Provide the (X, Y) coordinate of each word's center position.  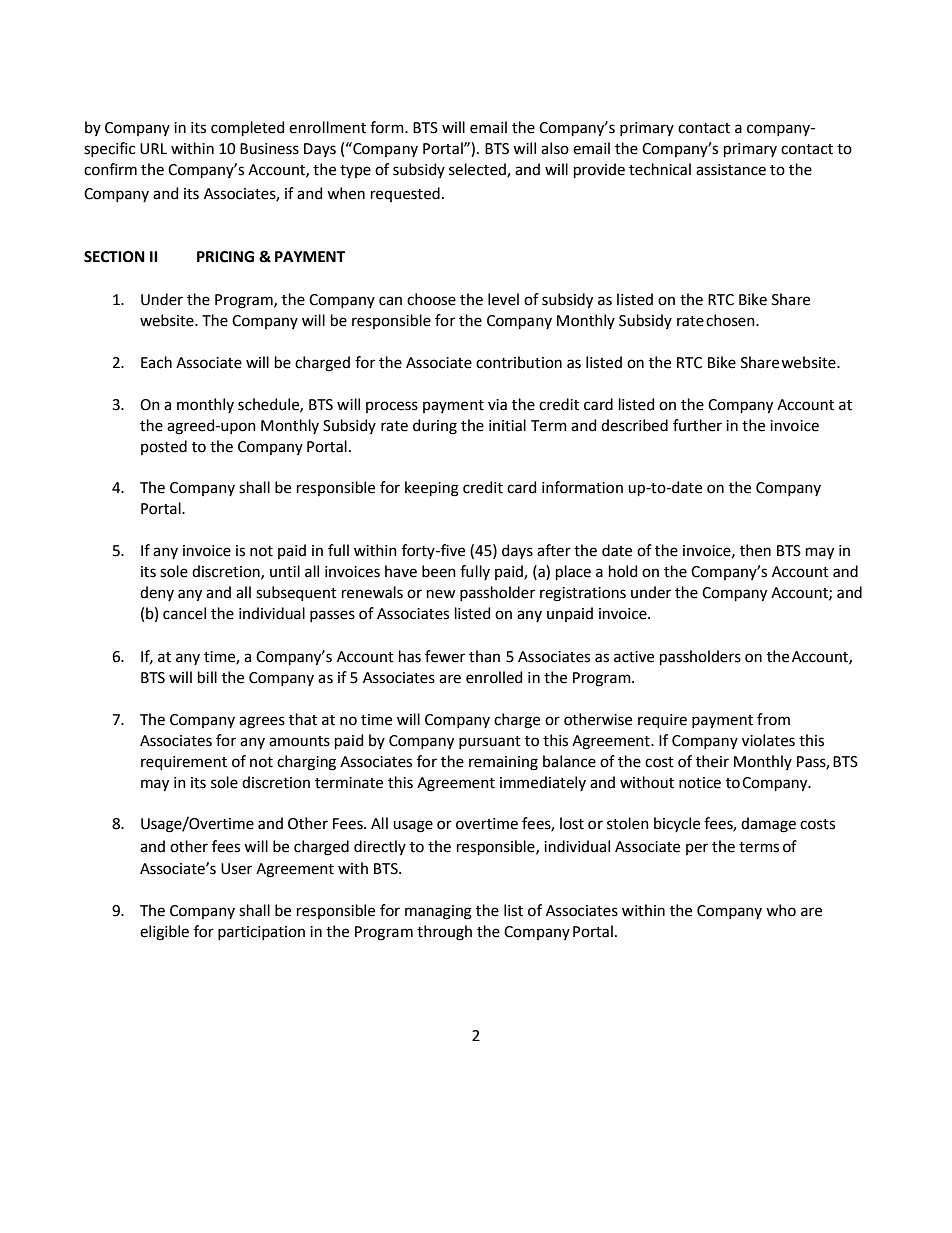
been (439, 571)
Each (156, 362)
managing (438, 912)
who (781, 910)
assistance (731, 170)
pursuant (490, 742)
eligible (164, 933)
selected (478, 170)
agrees (262, 722)
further (697, 425)
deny (157, 593)
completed (247, 128)
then (755, 550)
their (712, 761)
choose (431, 299)
